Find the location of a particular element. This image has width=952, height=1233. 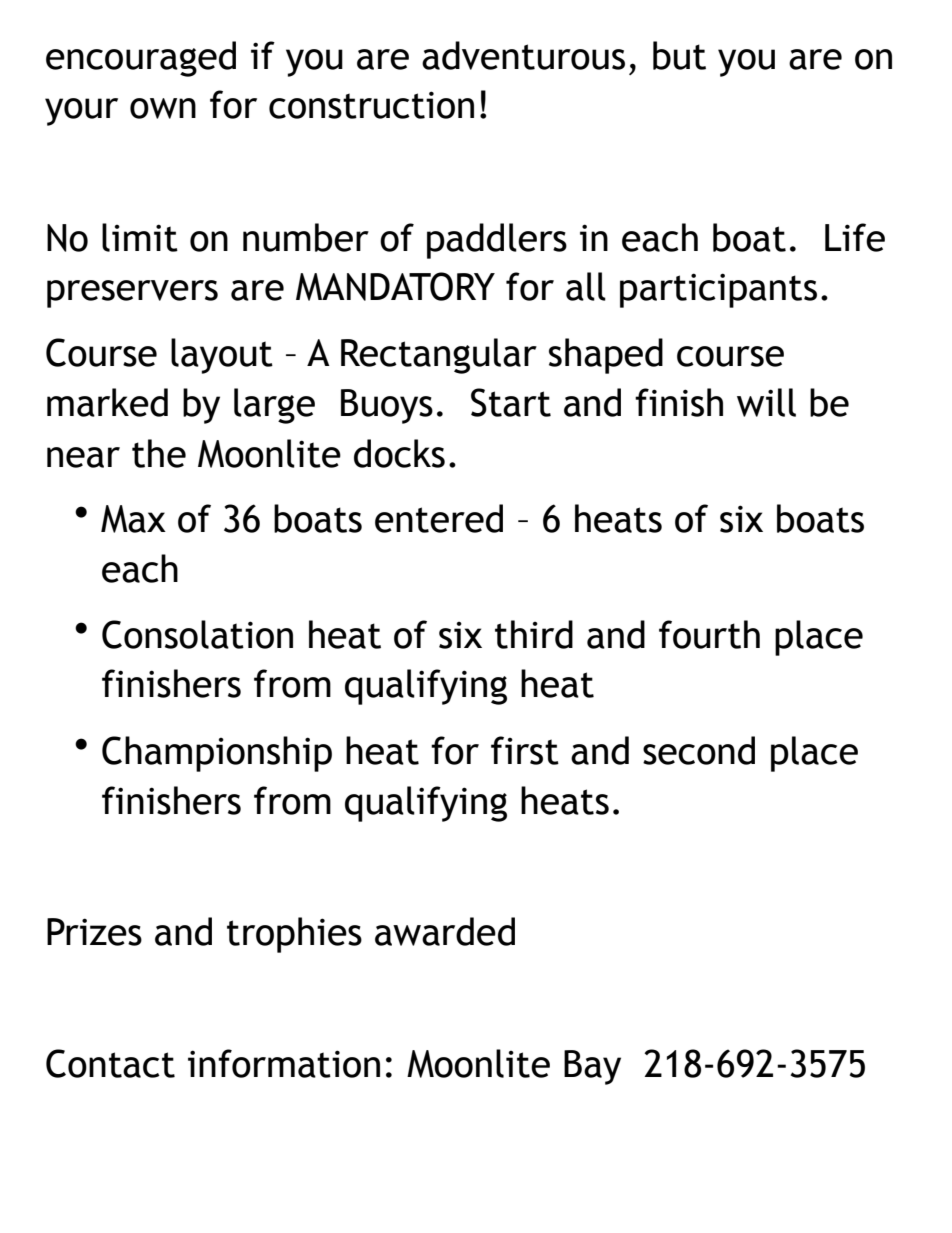

second is located at coordinates (699, 750).
